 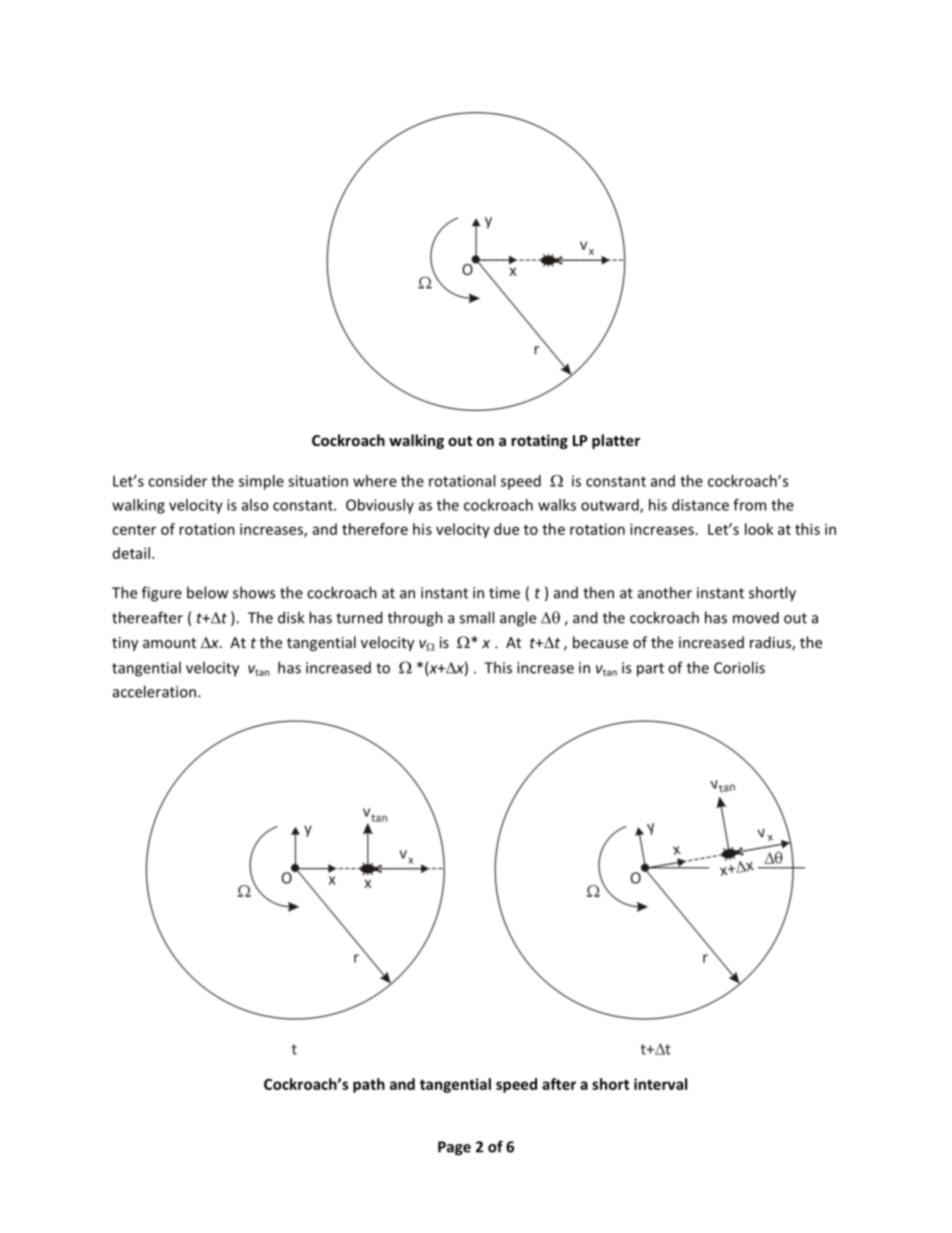 What do you see at coordinates (650, 670) in the screenshot?
I see `part` at bounding box center [650, 670].
